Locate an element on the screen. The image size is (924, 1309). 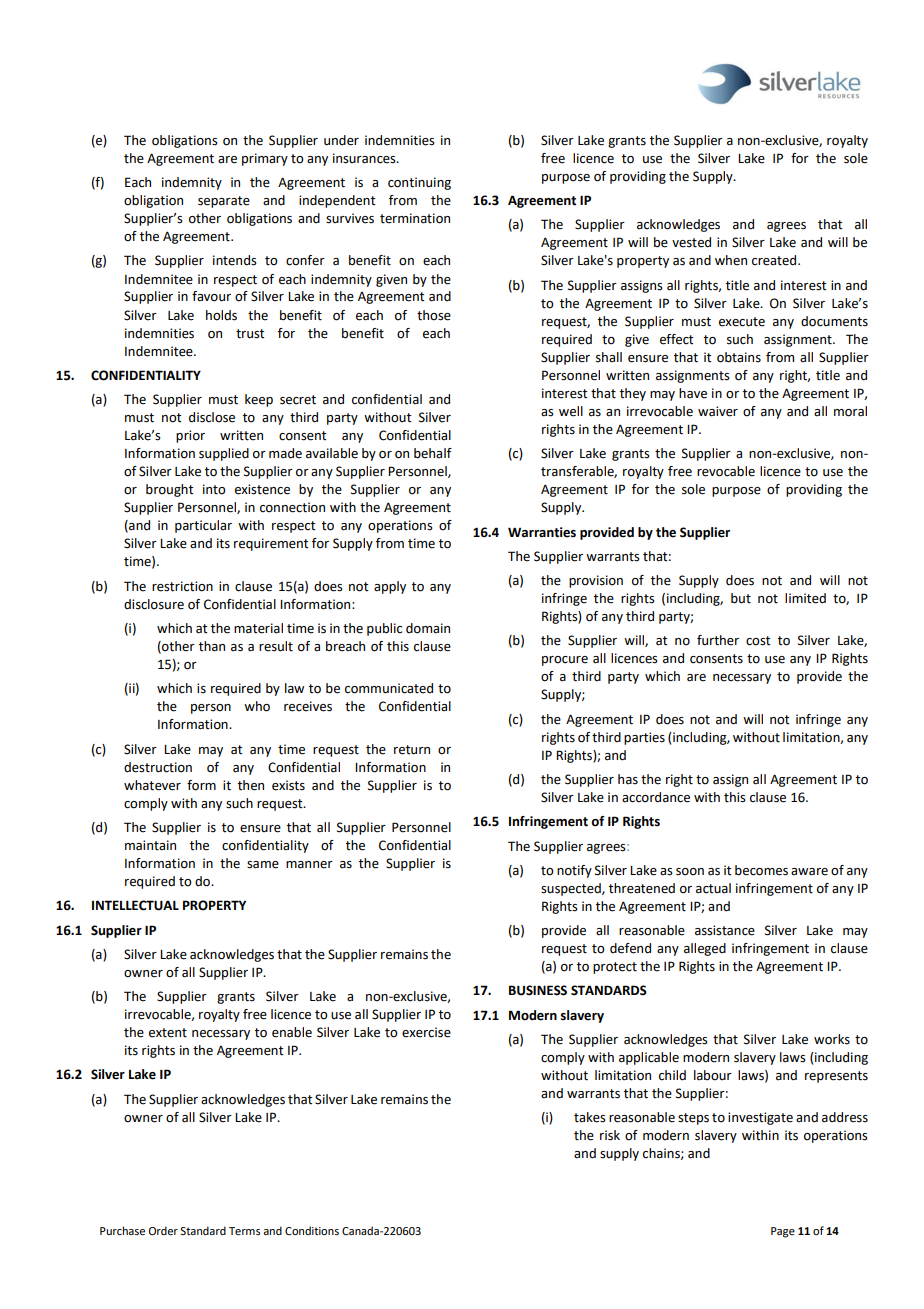
Terms is located at coordinates (244, 1231).
